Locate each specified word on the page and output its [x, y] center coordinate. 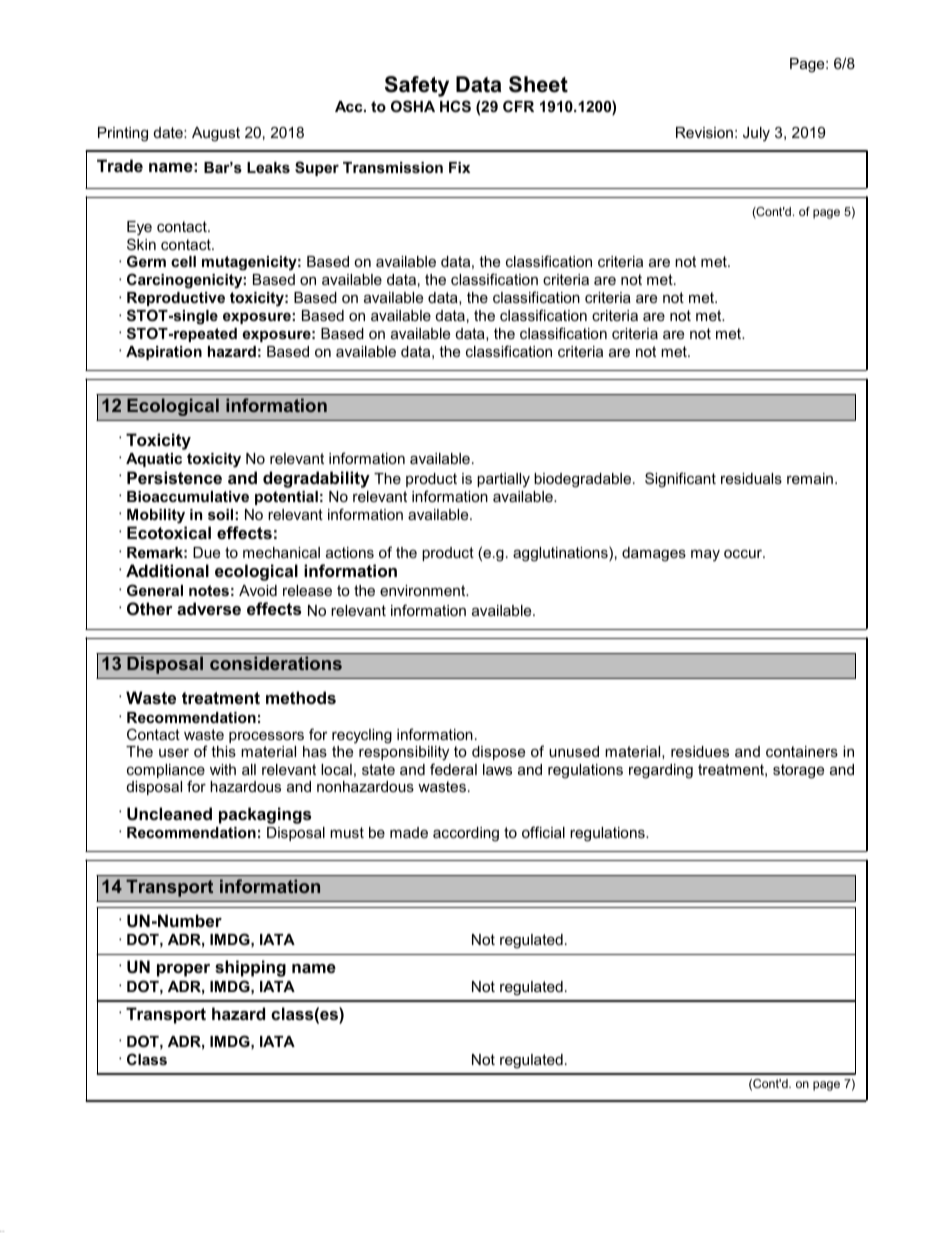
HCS [455, 106]
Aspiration [164, 353]
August [216, 134]
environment [424, 590]
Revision [704, 132]
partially [503, 480]
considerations [276, 663]
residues [700, 751]
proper [183, 970]
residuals [751, 478]
